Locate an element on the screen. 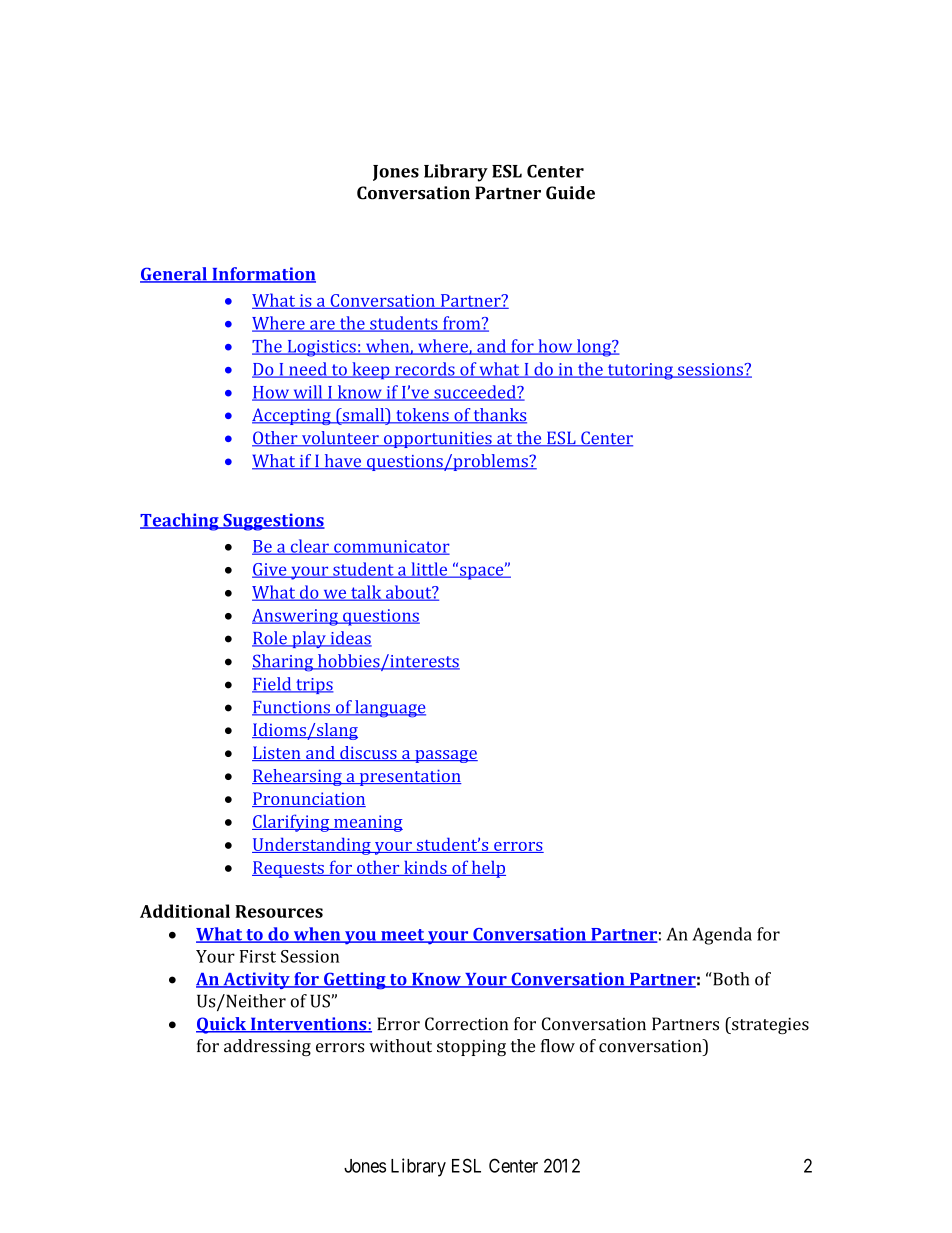 This screenshot has height=1233, width=952. Quick is located at coordinates (222, 1025).
